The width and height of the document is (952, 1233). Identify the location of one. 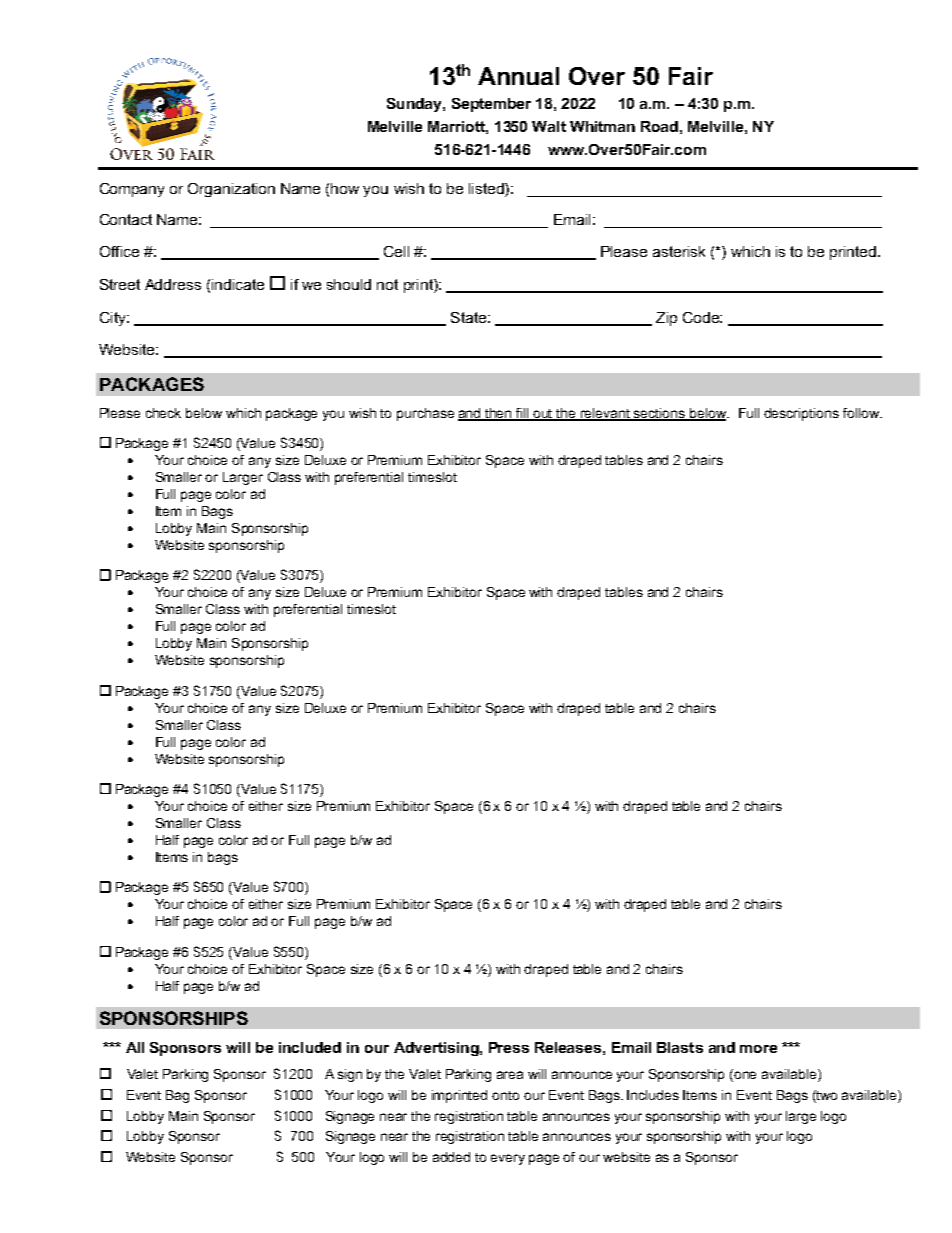
(745, 1075).
